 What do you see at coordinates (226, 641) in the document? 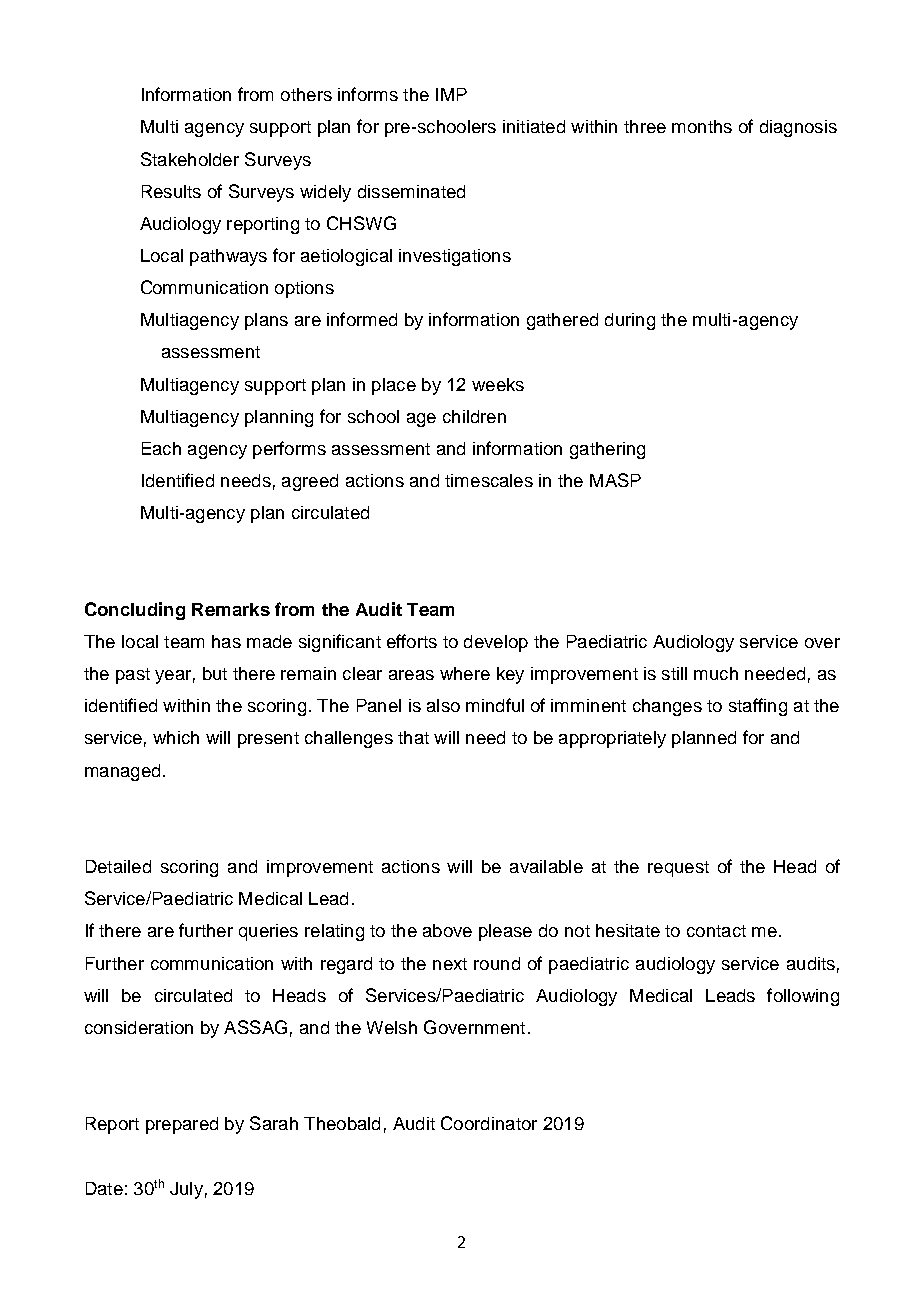
I see `has` at bounding box center [226, 641].
